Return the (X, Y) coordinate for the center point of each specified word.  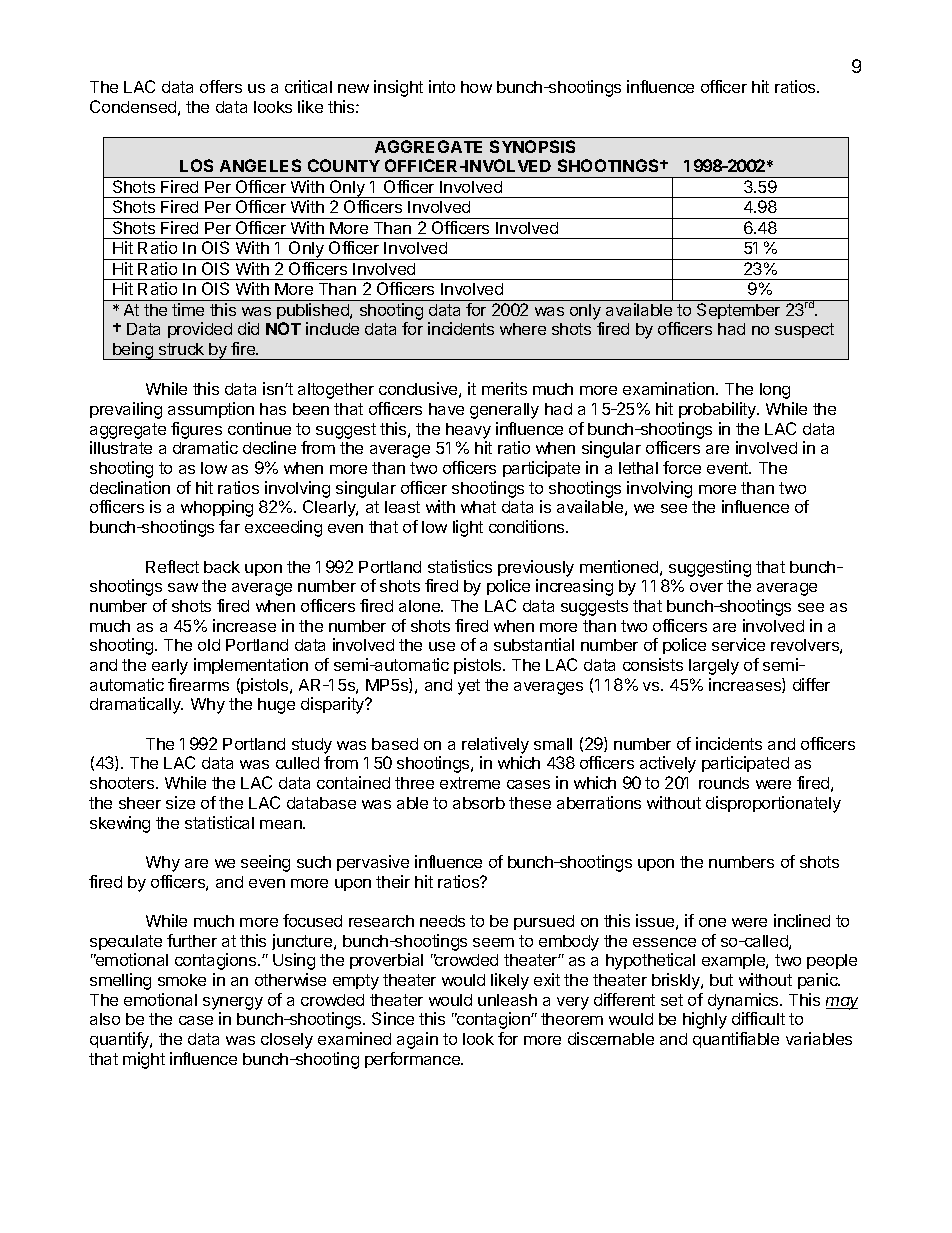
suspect (804, 330)
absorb (479, 803)
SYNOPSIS (532, 146)
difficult (758, 1018)
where (523, 329)
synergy (233, 1003)
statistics (460, 566)
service (738, 644)
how (476, 87)
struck (181, 349)
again (417, 1040)
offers (221, 86)
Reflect (172, 566)
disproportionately (773, 804)
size (180, 802)
